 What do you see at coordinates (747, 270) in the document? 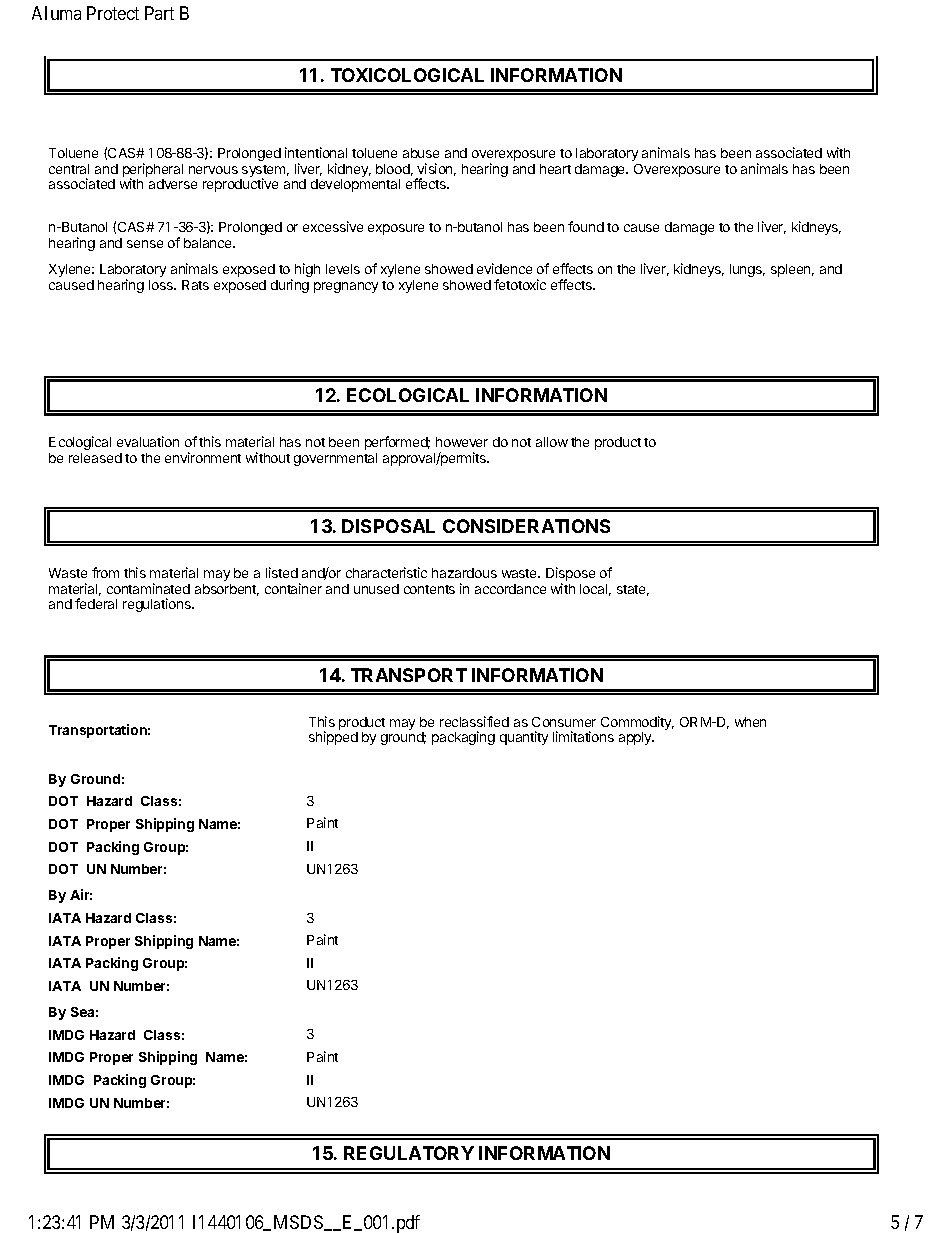
I see `lungs` at bounding box center [747, 270].
